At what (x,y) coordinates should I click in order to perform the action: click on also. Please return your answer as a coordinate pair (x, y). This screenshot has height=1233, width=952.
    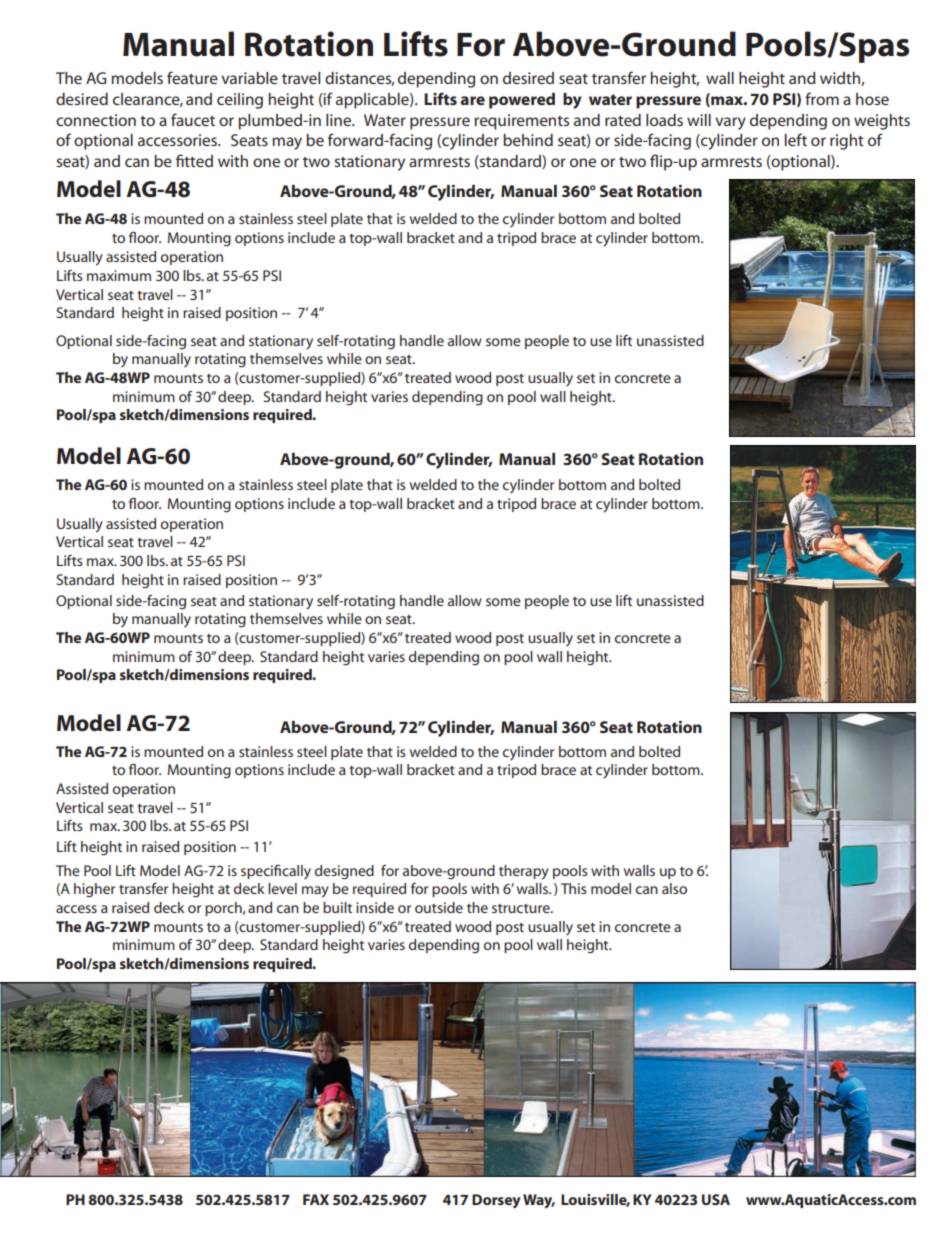
    Looking at the image, I should click on (674, 888).
